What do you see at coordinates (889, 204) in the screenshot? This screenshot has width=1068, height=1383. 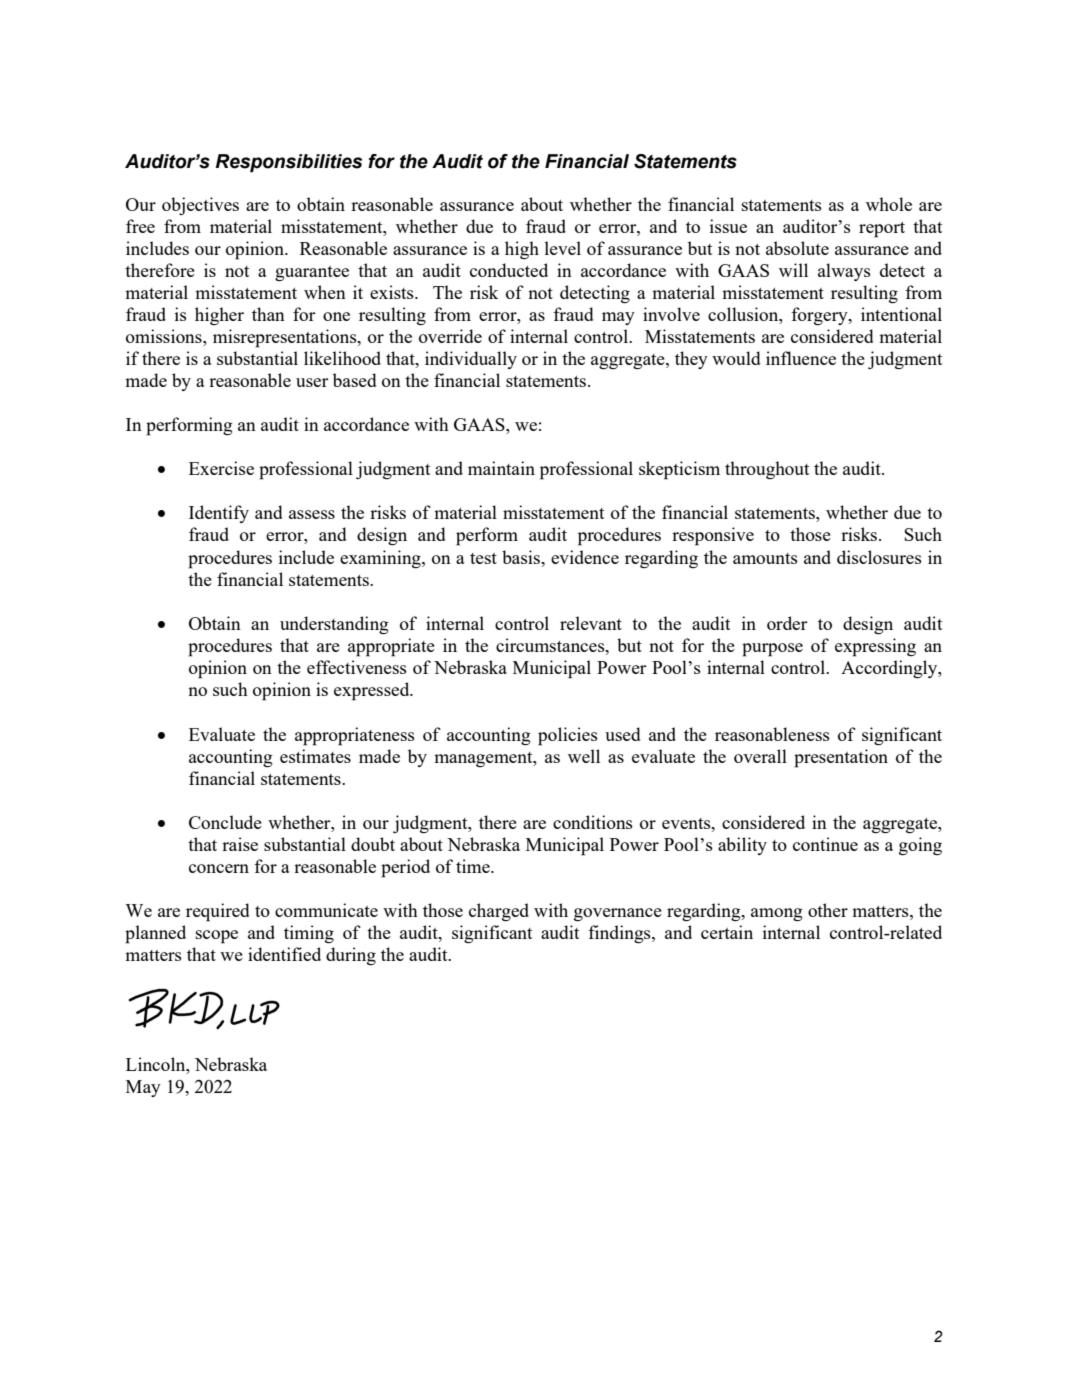 I see `whole` at bounding box center [889, 204].
